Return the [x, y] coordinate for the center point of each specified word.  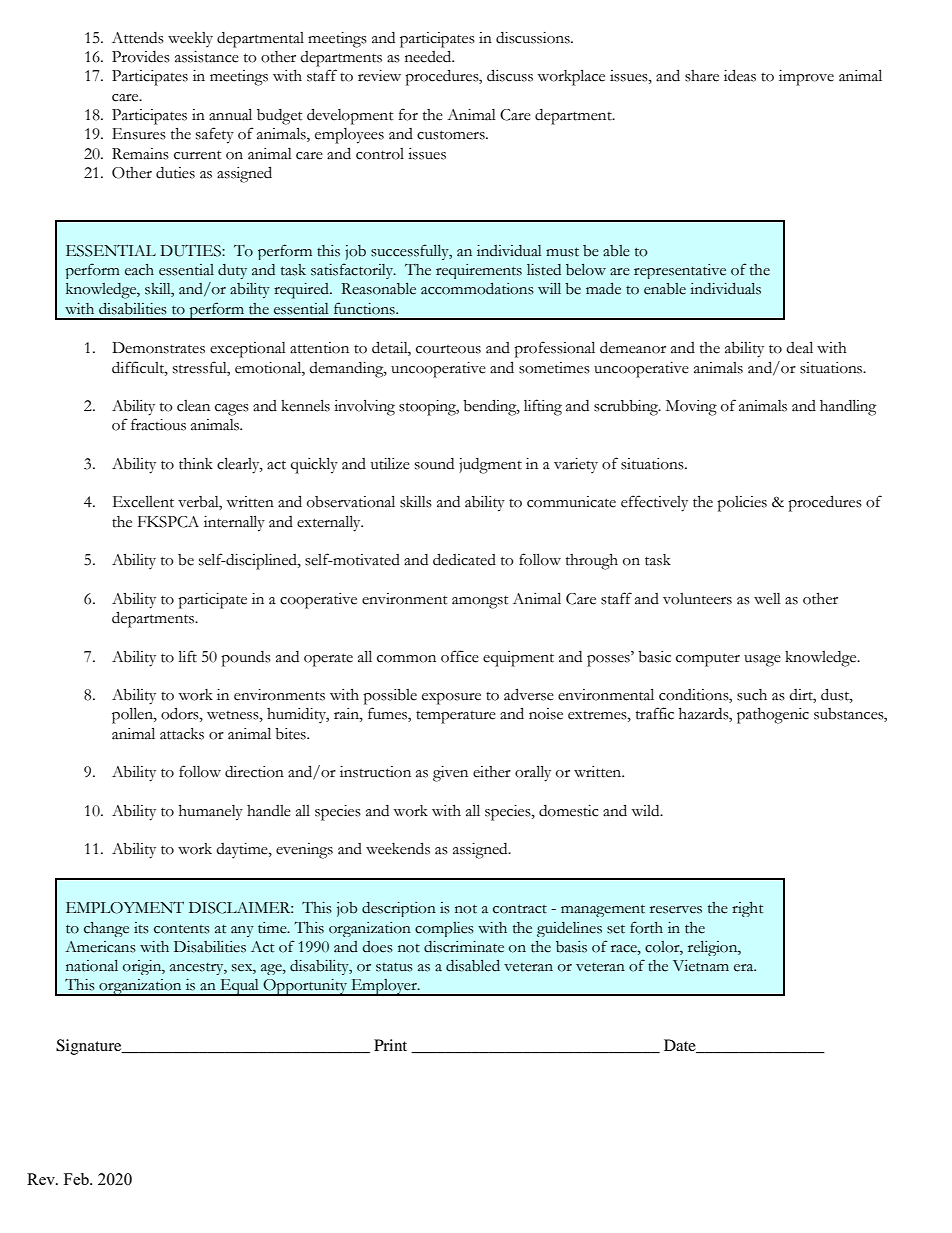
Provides [141, 57]
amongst [480, 602]
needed [429, 56]
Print [390, 1045]
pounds [246, 659]
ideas [740, 75]
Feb [77, 1179]
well [767, 599]
